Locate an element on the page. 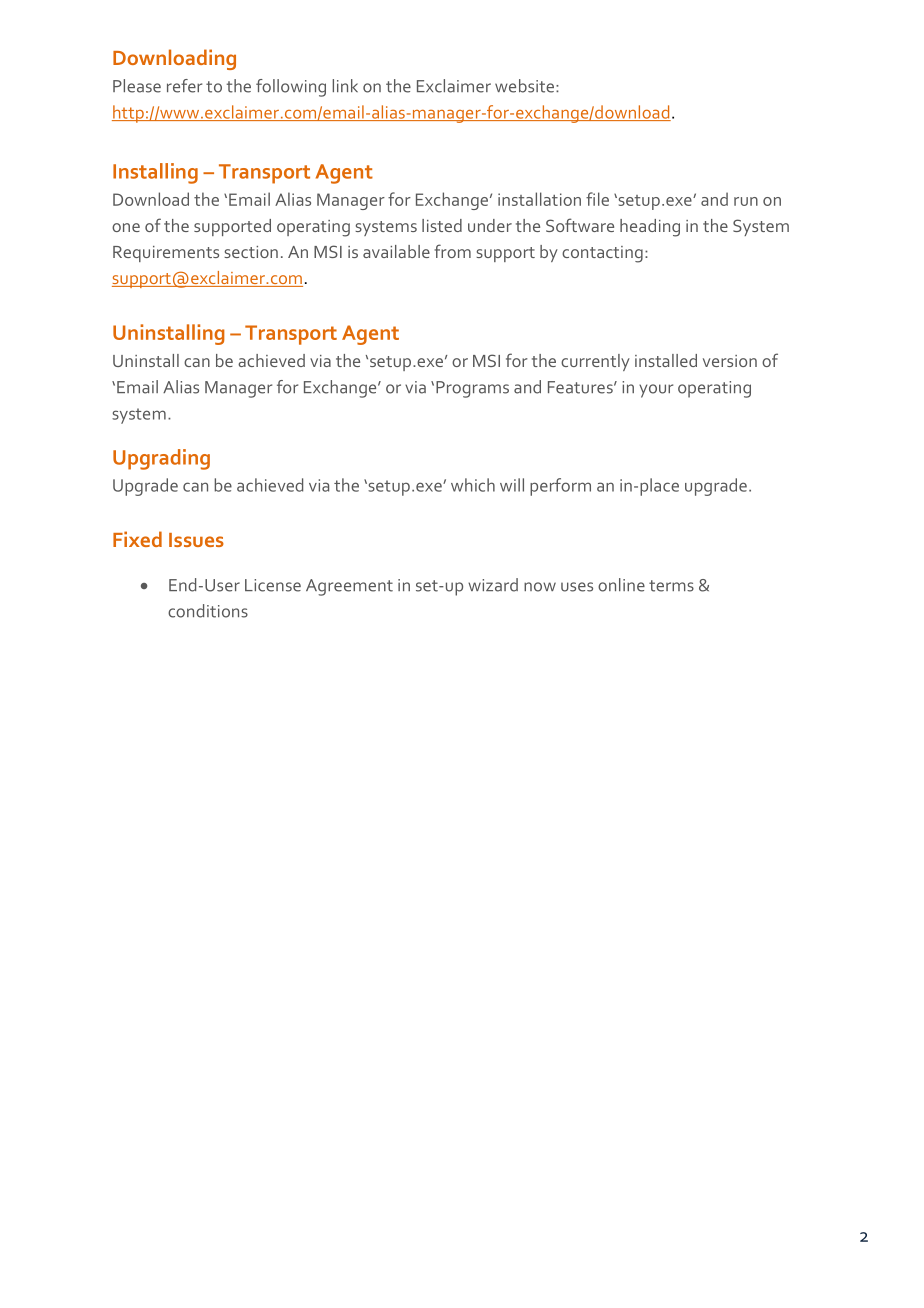 Image resolution: width=924 pixels, height=1308 pixels. refer is located at coordinates (184, 86).
